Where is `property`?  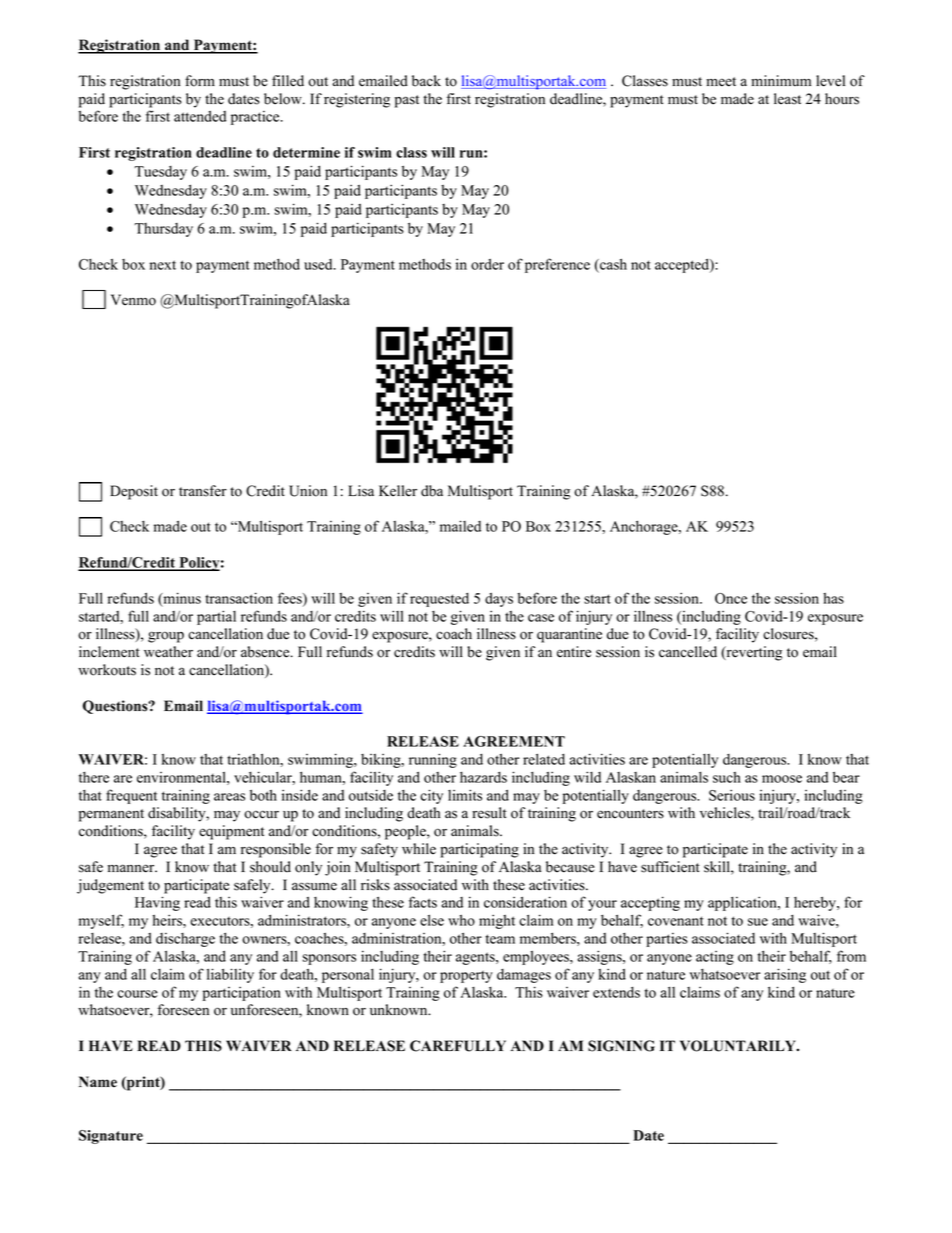
property is located at coordinates (466, 976).
